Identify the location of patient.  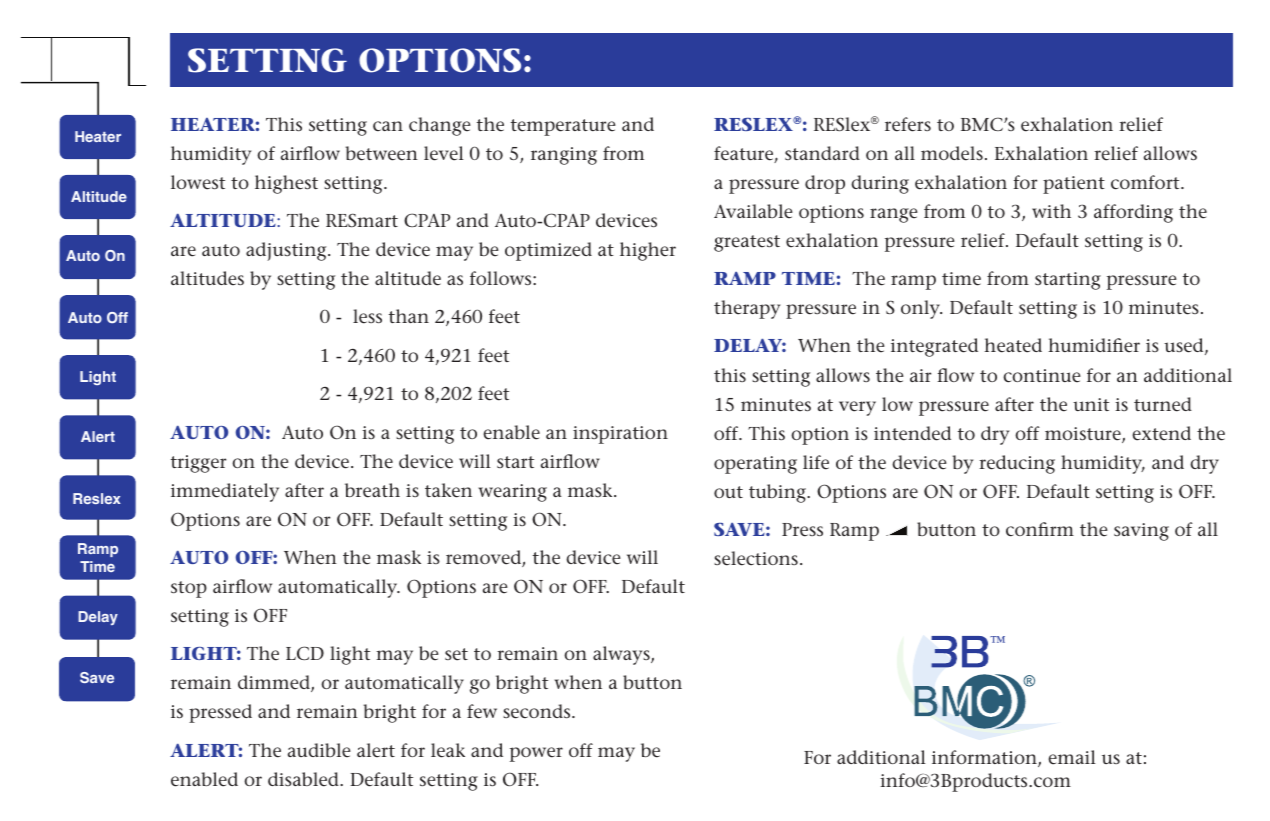
(1074, 185).
